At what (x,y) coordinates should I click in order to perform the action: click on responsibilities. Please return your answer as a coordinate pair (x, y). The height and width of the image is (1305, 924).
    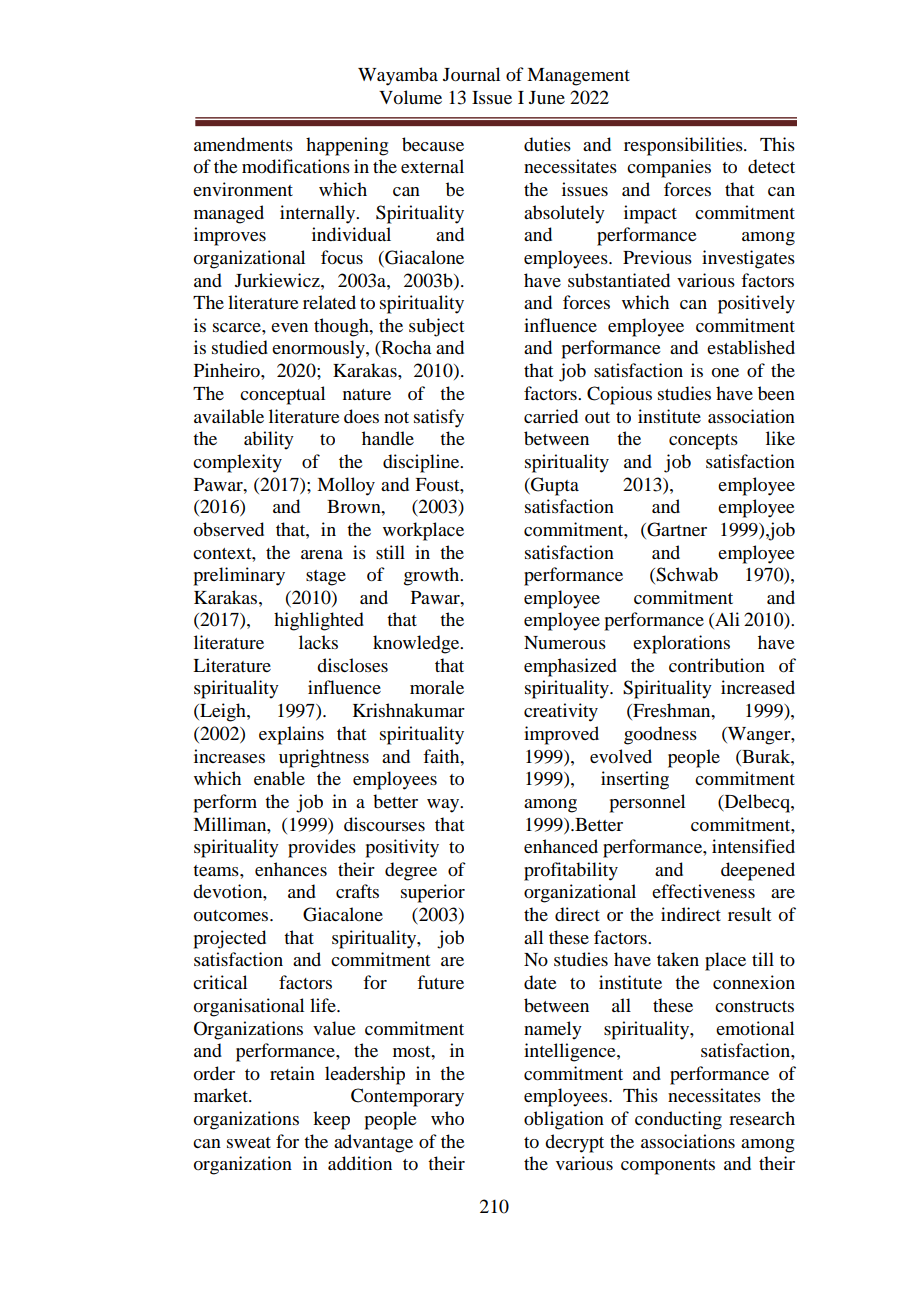
    Looking at the image, I should click on (684, 146).
